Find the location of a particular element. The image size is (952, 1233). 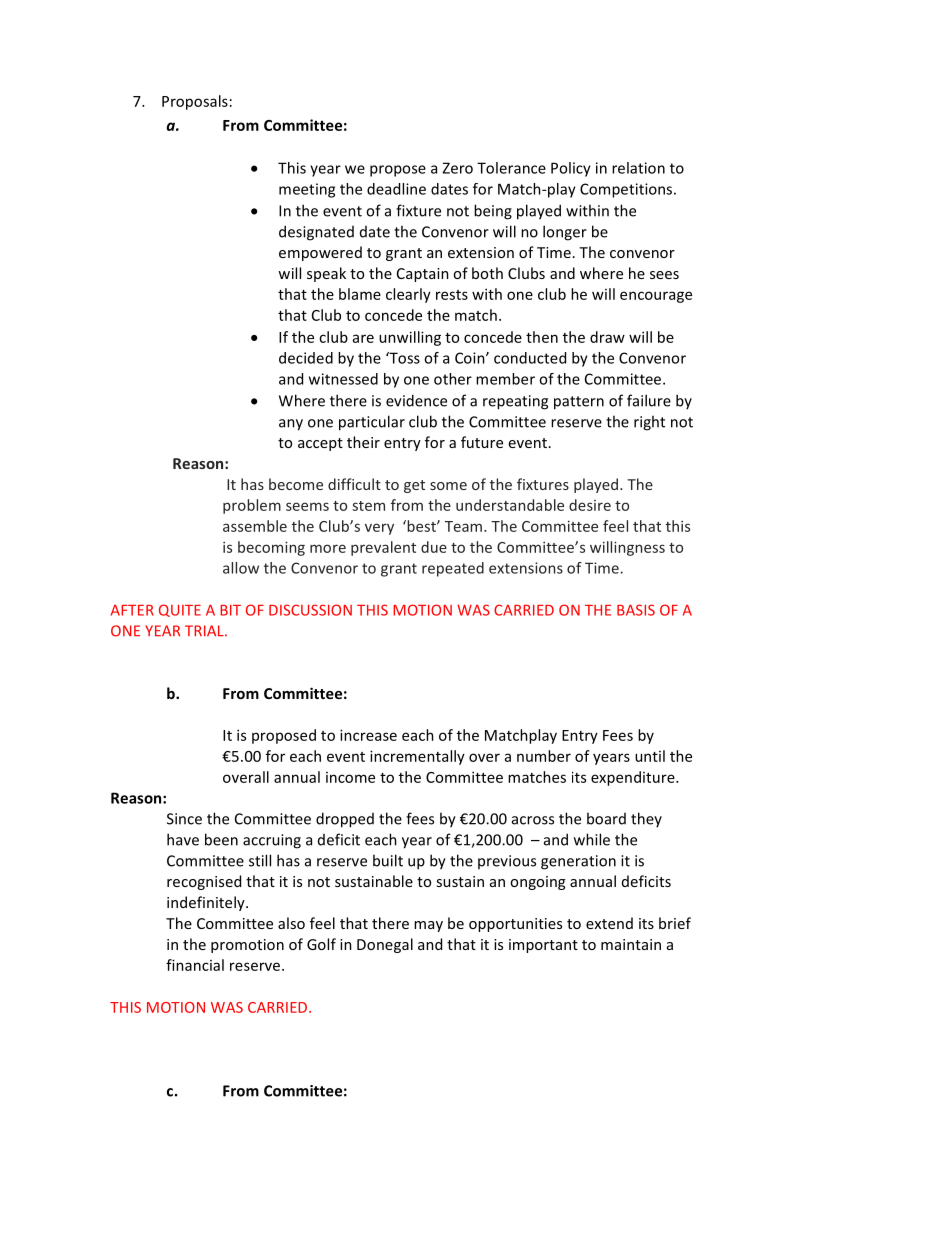

assemble is located at coordinates (255, 526).
